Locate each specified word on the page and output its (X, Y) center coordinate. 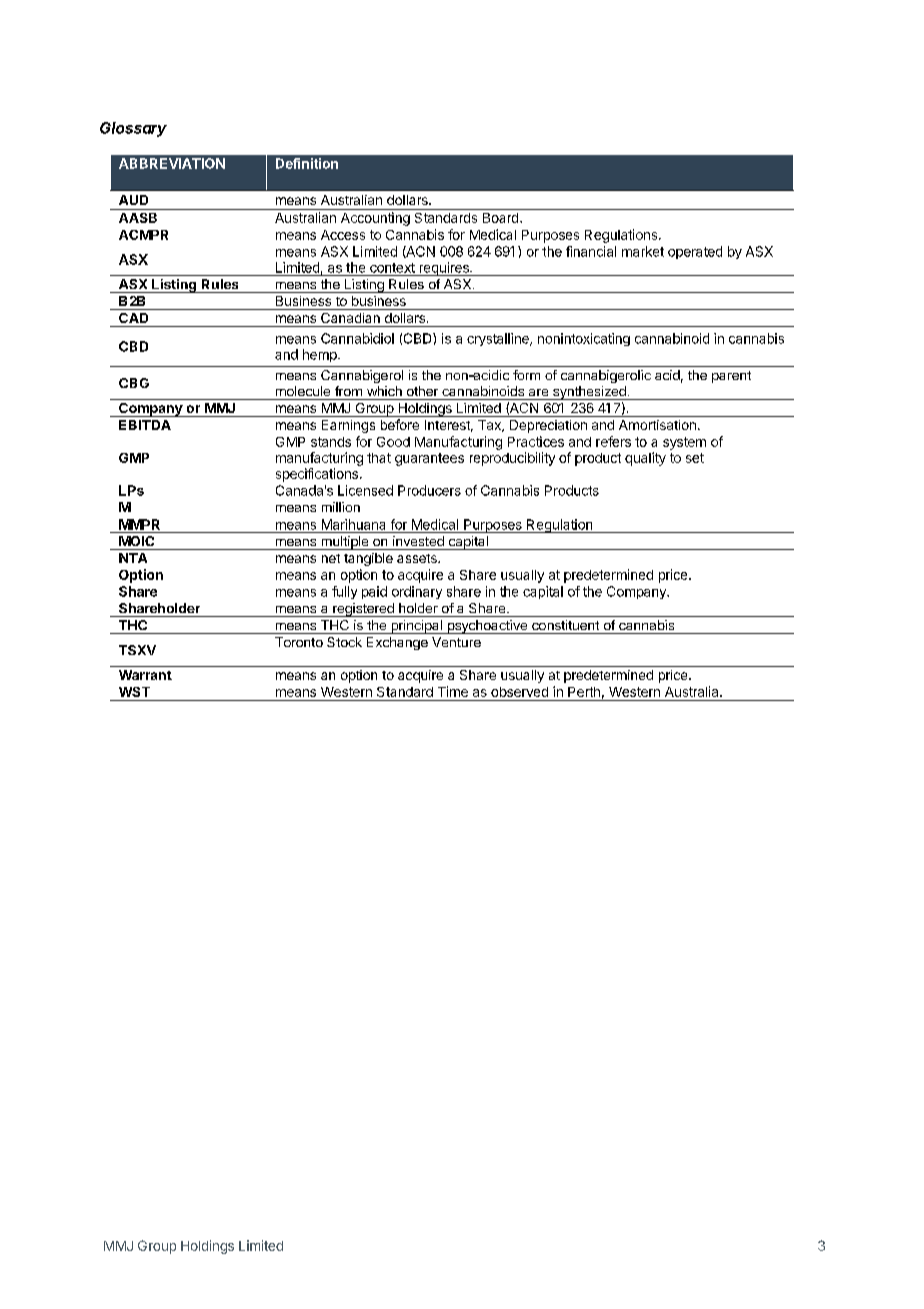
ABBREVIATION (172, 163)
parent (731, 377)
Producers (429, 490)
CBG (134, 383)
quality (645, 459)
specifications (317, 475)
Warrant (145, 675)
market (643, 251)
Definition (307, 163)
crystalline (499, 339)
